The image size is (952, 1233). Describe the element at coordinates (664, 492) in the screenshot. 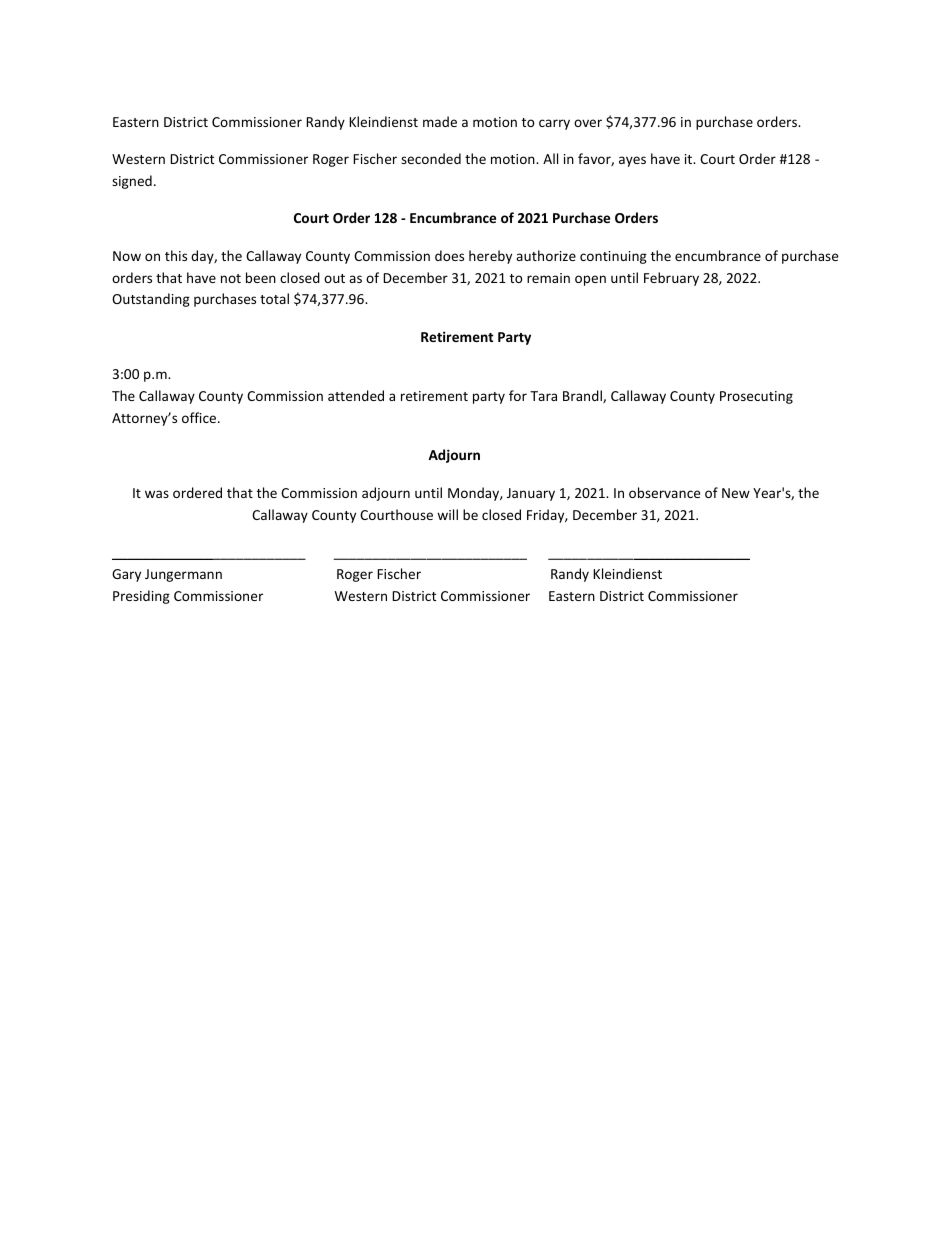

I see `observance` at that location.
